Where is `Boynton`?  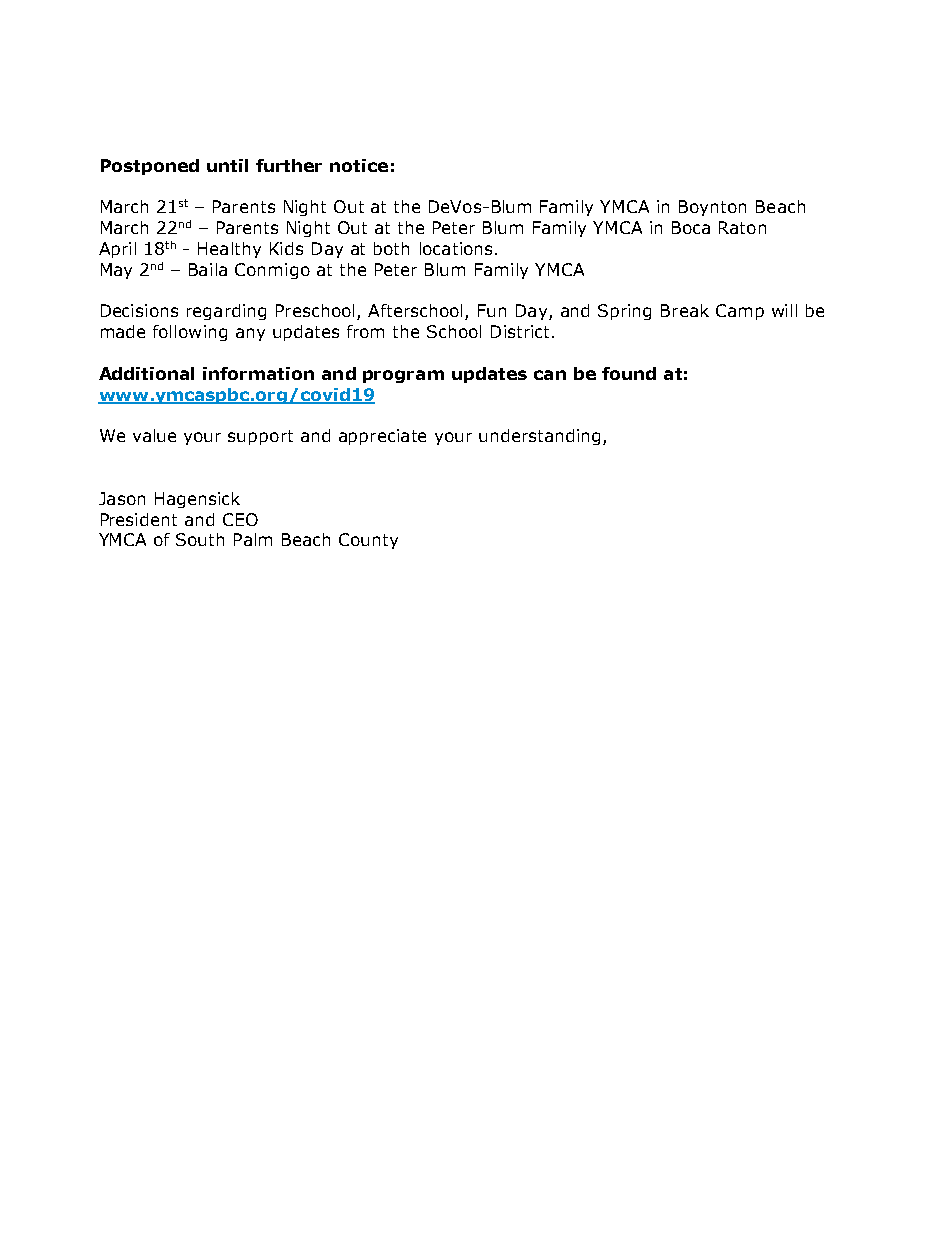
Boynton is located at coordinates (712, 208).
